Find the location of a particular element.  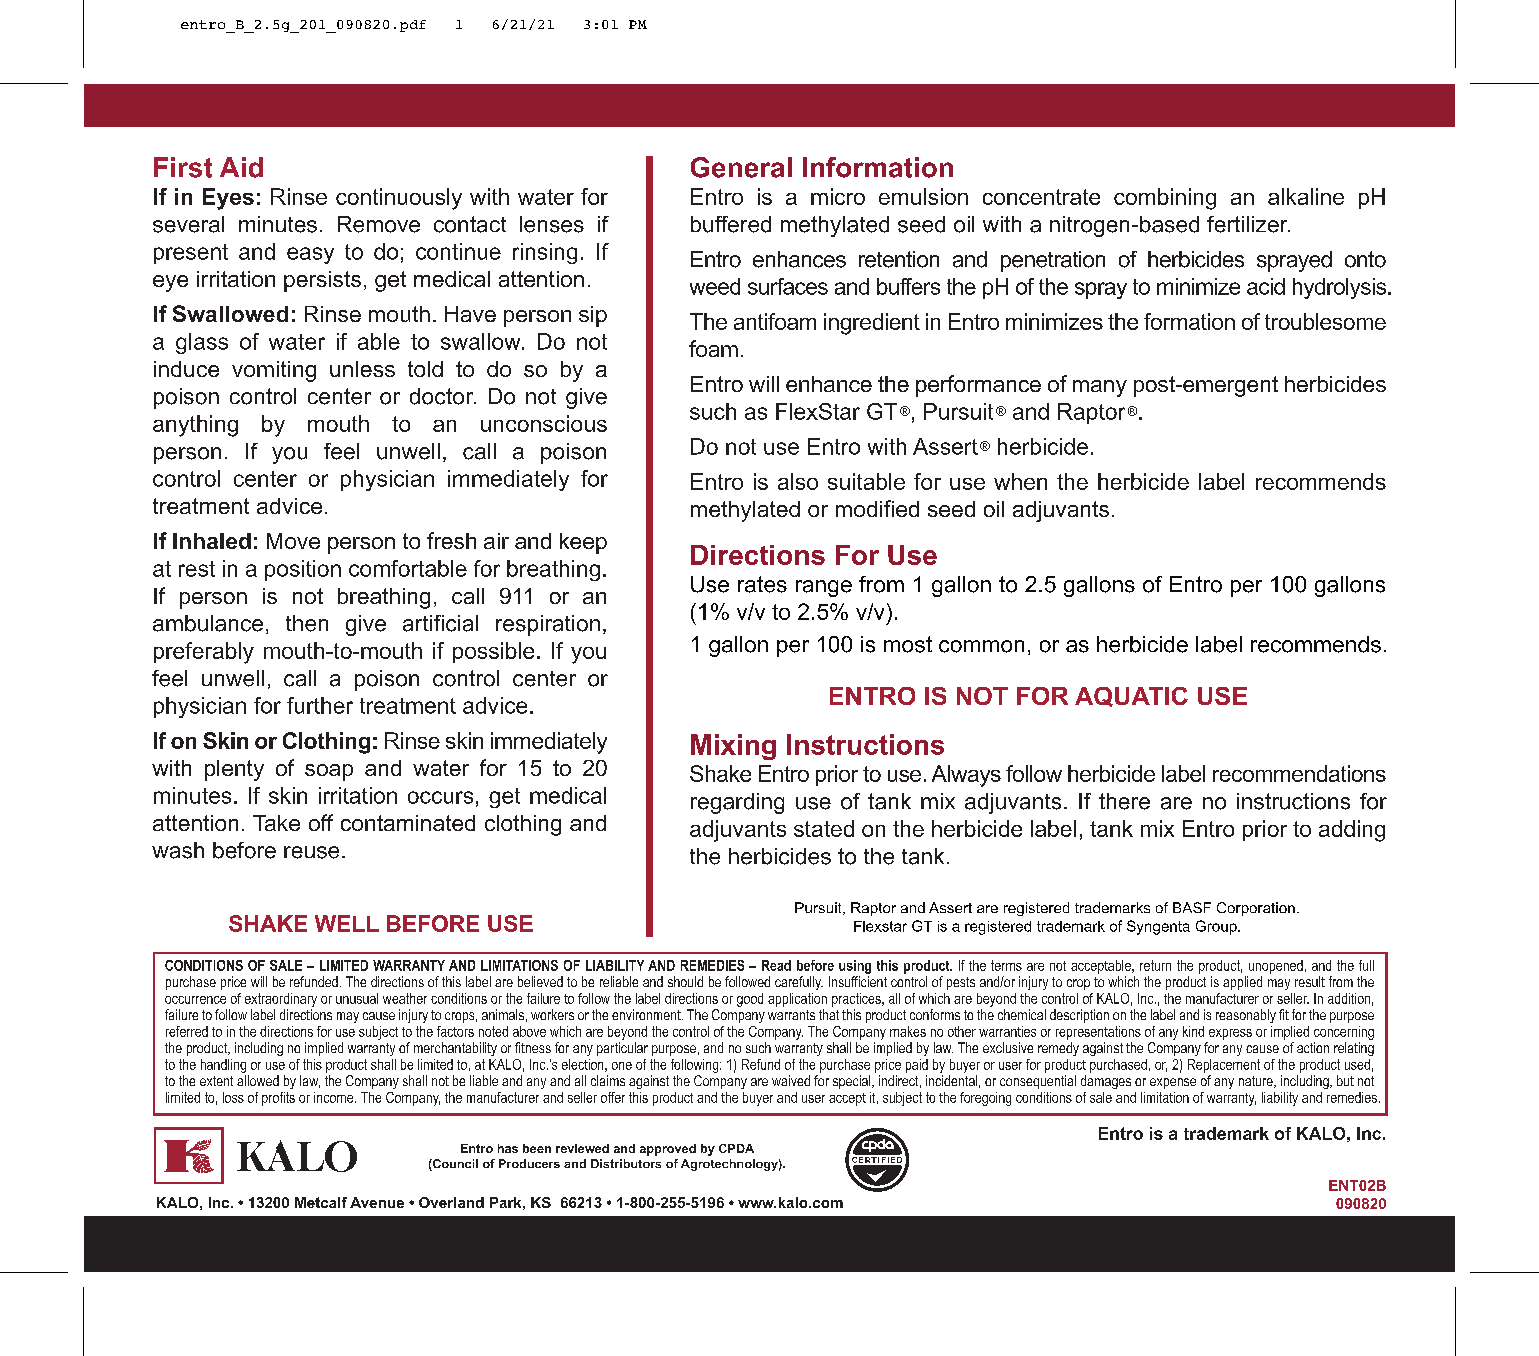

expense is located at coordinates (1173, 1083).
